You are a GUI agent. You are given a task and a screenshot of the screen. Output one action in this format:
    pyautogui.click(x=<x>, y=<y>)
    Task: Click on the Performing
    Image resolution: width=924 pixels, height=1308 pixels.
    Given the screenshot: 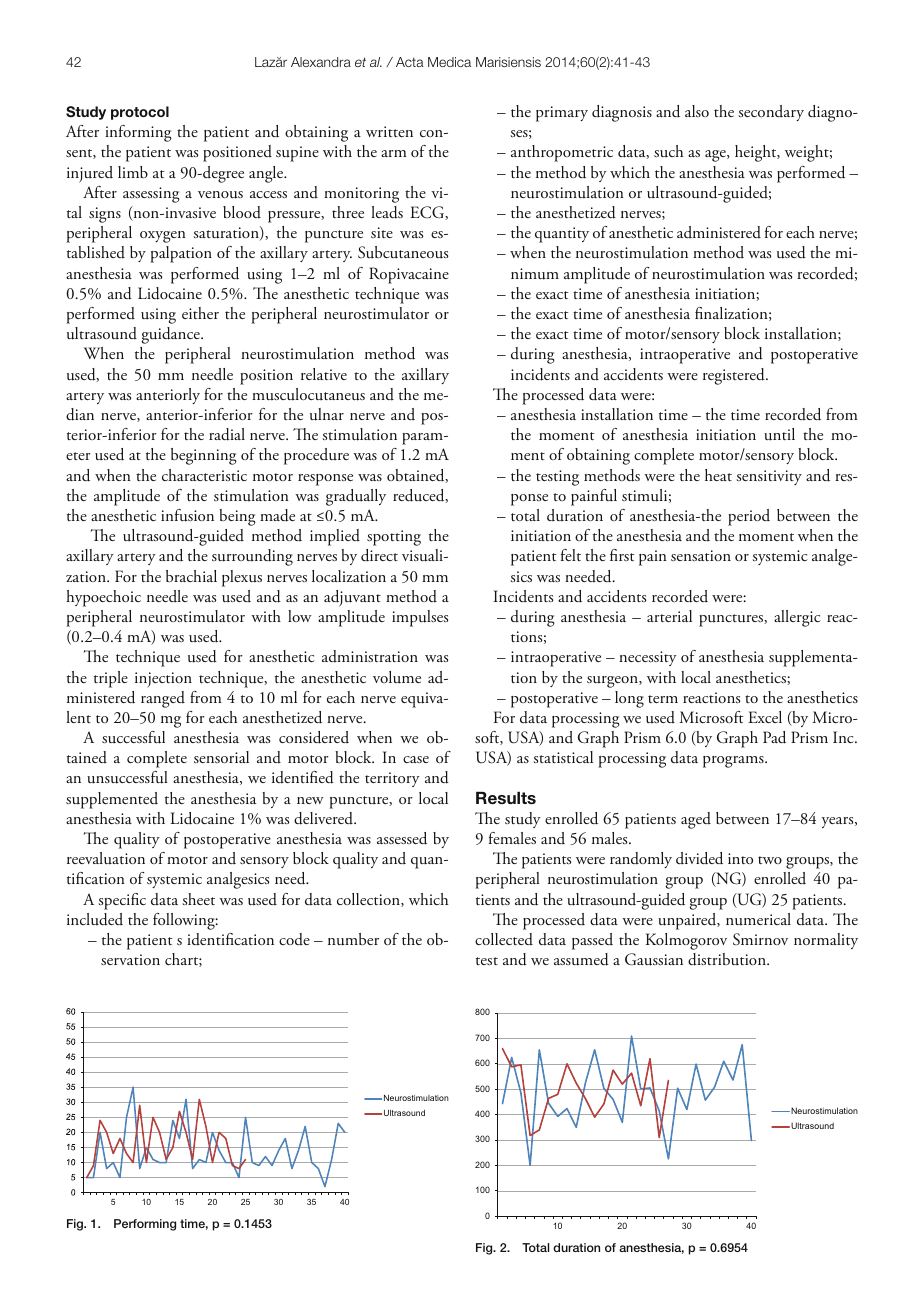 What is the action you would take?
    pyautogui.click(x=145, y=1225)
